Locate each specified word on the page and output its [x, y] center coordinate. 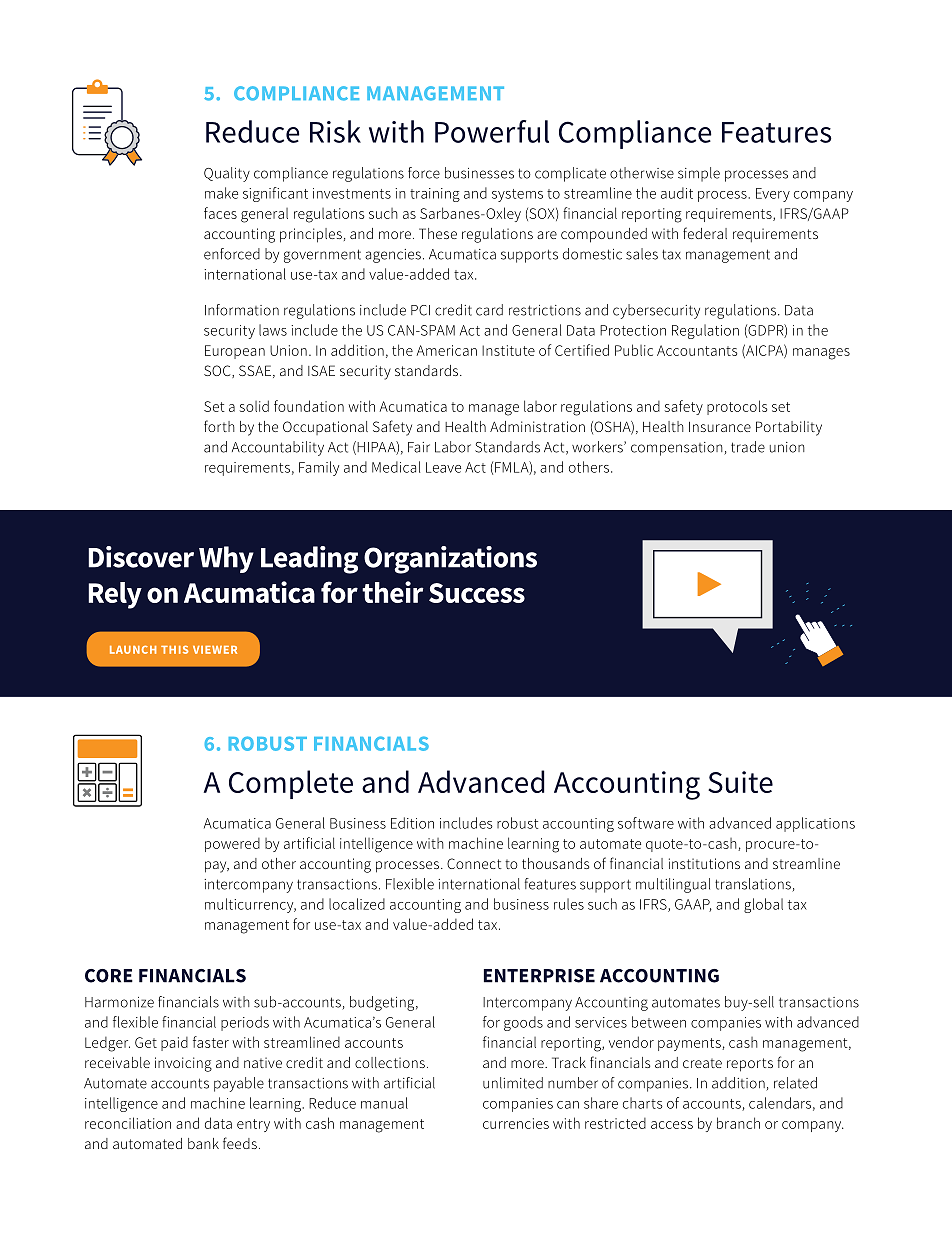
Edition [412, 823]
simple [699, 174]
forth [219, 426]
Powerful [492, 131]
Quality [227, 174]
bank [203, 1143]
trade [748, 447]
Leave [443, 467]
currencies [516, 1123]
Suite [740, 782]
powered [232, 845]
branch [738, 1123]
